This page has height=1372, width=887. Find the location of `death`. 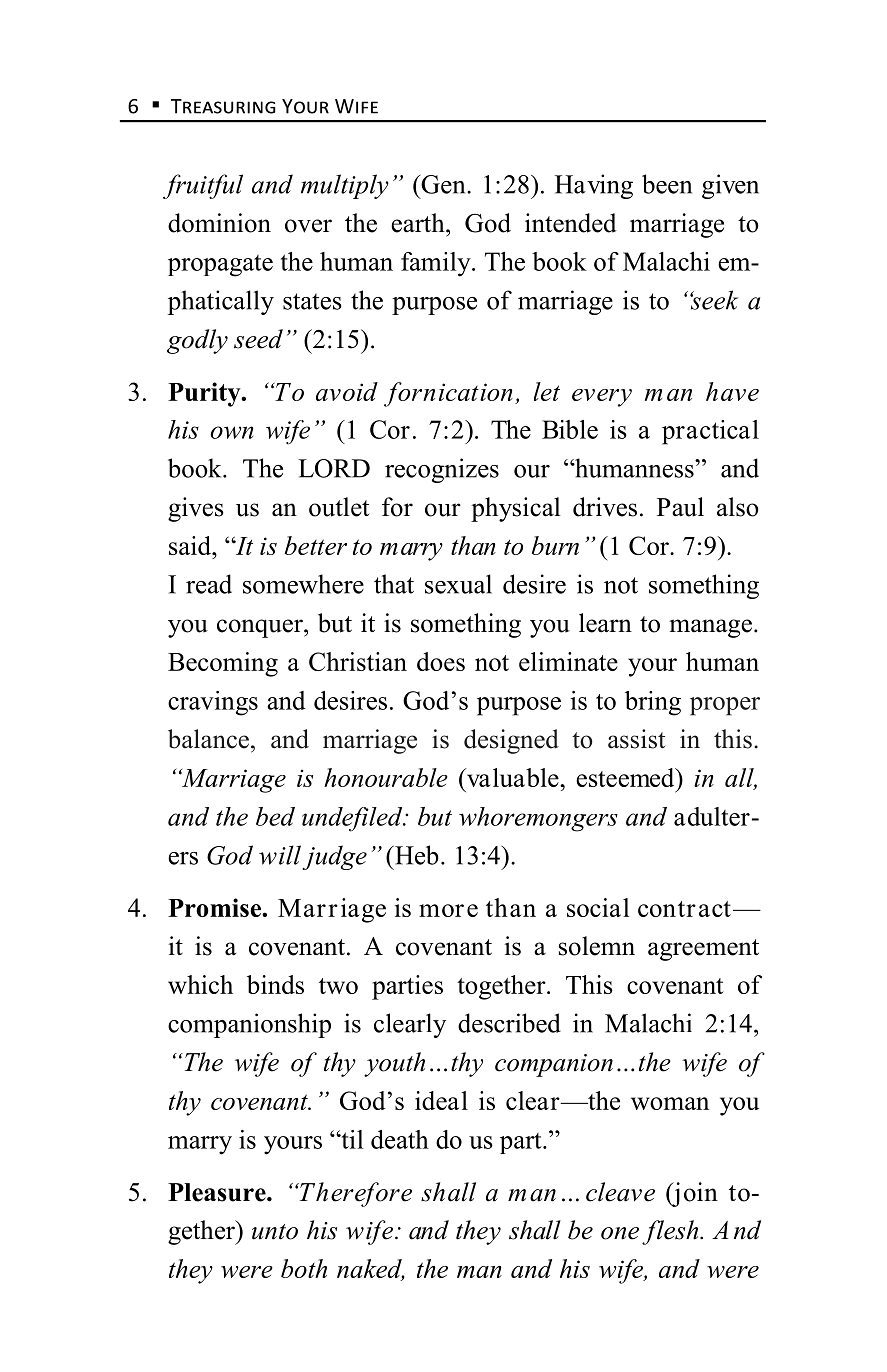

death is located at coordinates (400, 1139).
